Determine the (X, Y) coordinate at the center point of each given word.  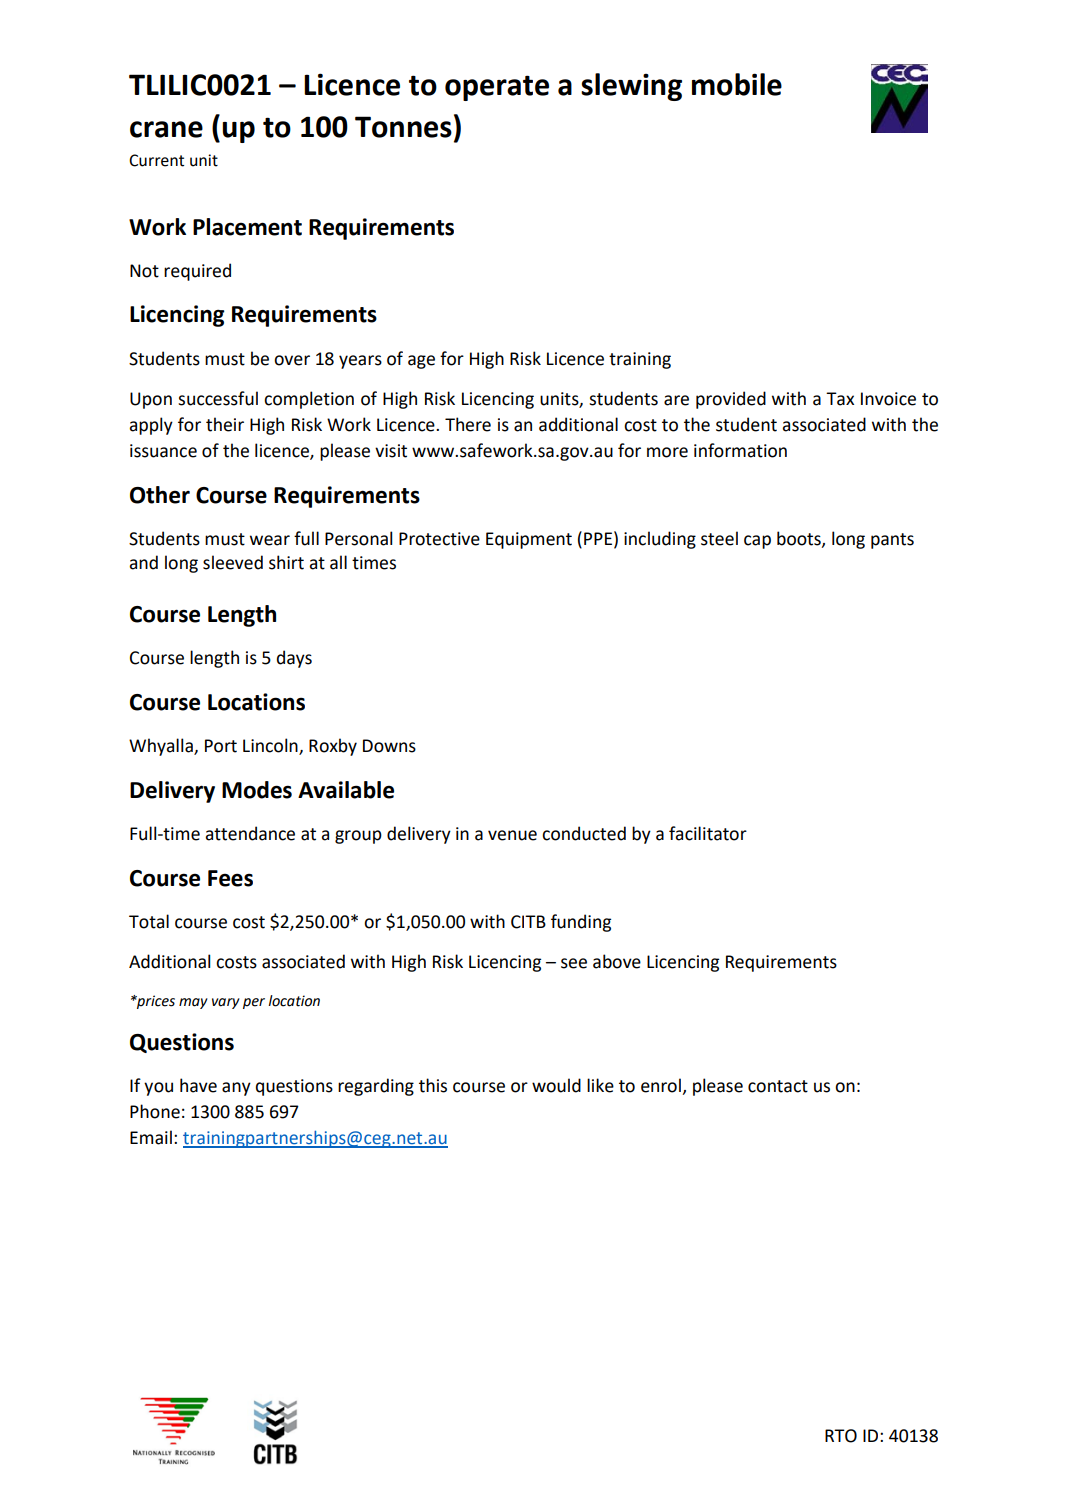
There (468, 424)
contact (778, 1086)
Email (151, 1137)
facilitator (708, 833)
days (294, 659)
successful (218, 398)
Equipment (529, 540)
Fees (230, 878)
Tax (840, 399)
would (556, 1085)
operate (497, 88)
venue (512, 835)
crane (166, 129)
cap (757, 542)
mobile (737, 84)
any (236, 1089)
